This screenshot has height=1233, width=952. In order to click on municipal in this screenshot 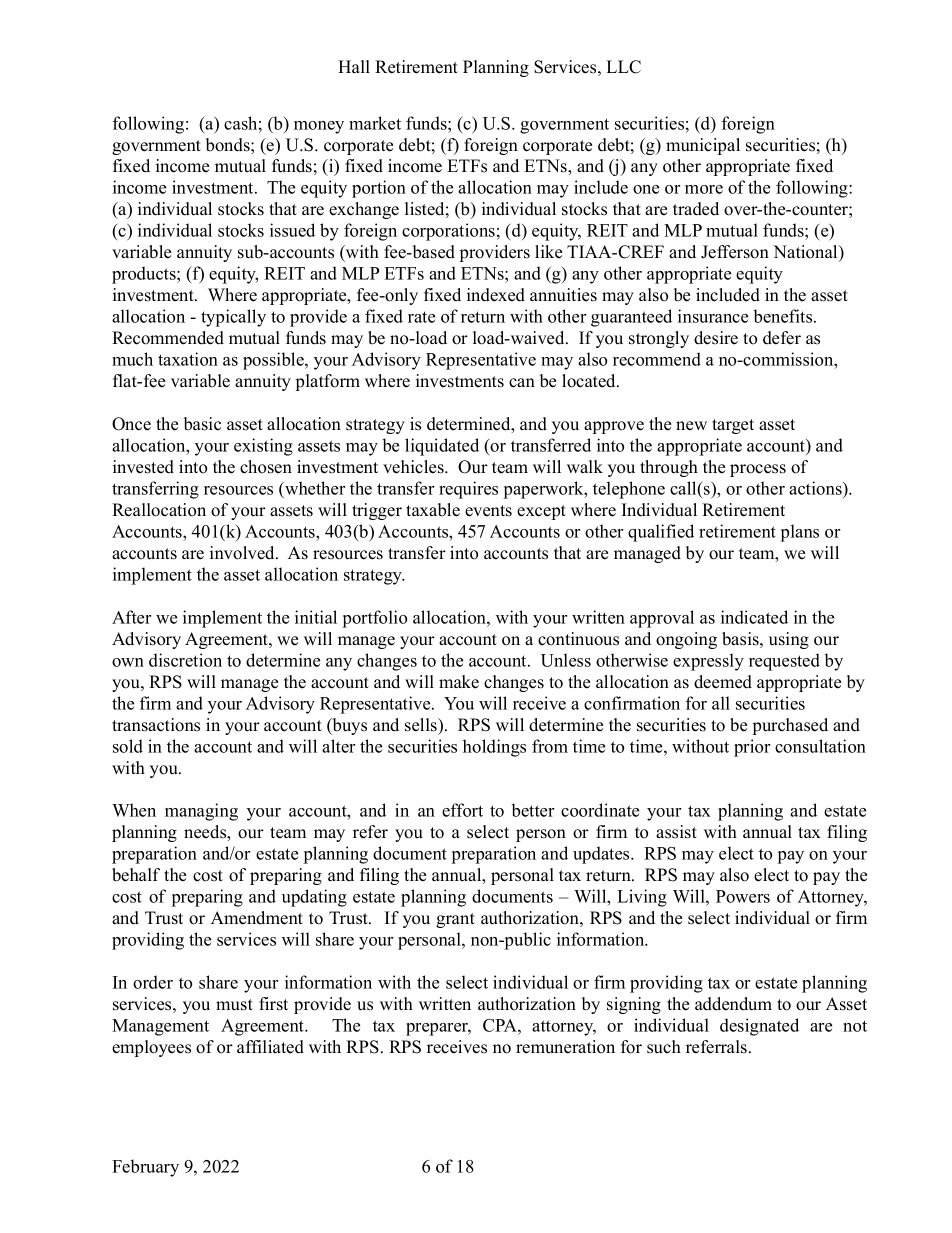, I will do `click(703, 146)`.
